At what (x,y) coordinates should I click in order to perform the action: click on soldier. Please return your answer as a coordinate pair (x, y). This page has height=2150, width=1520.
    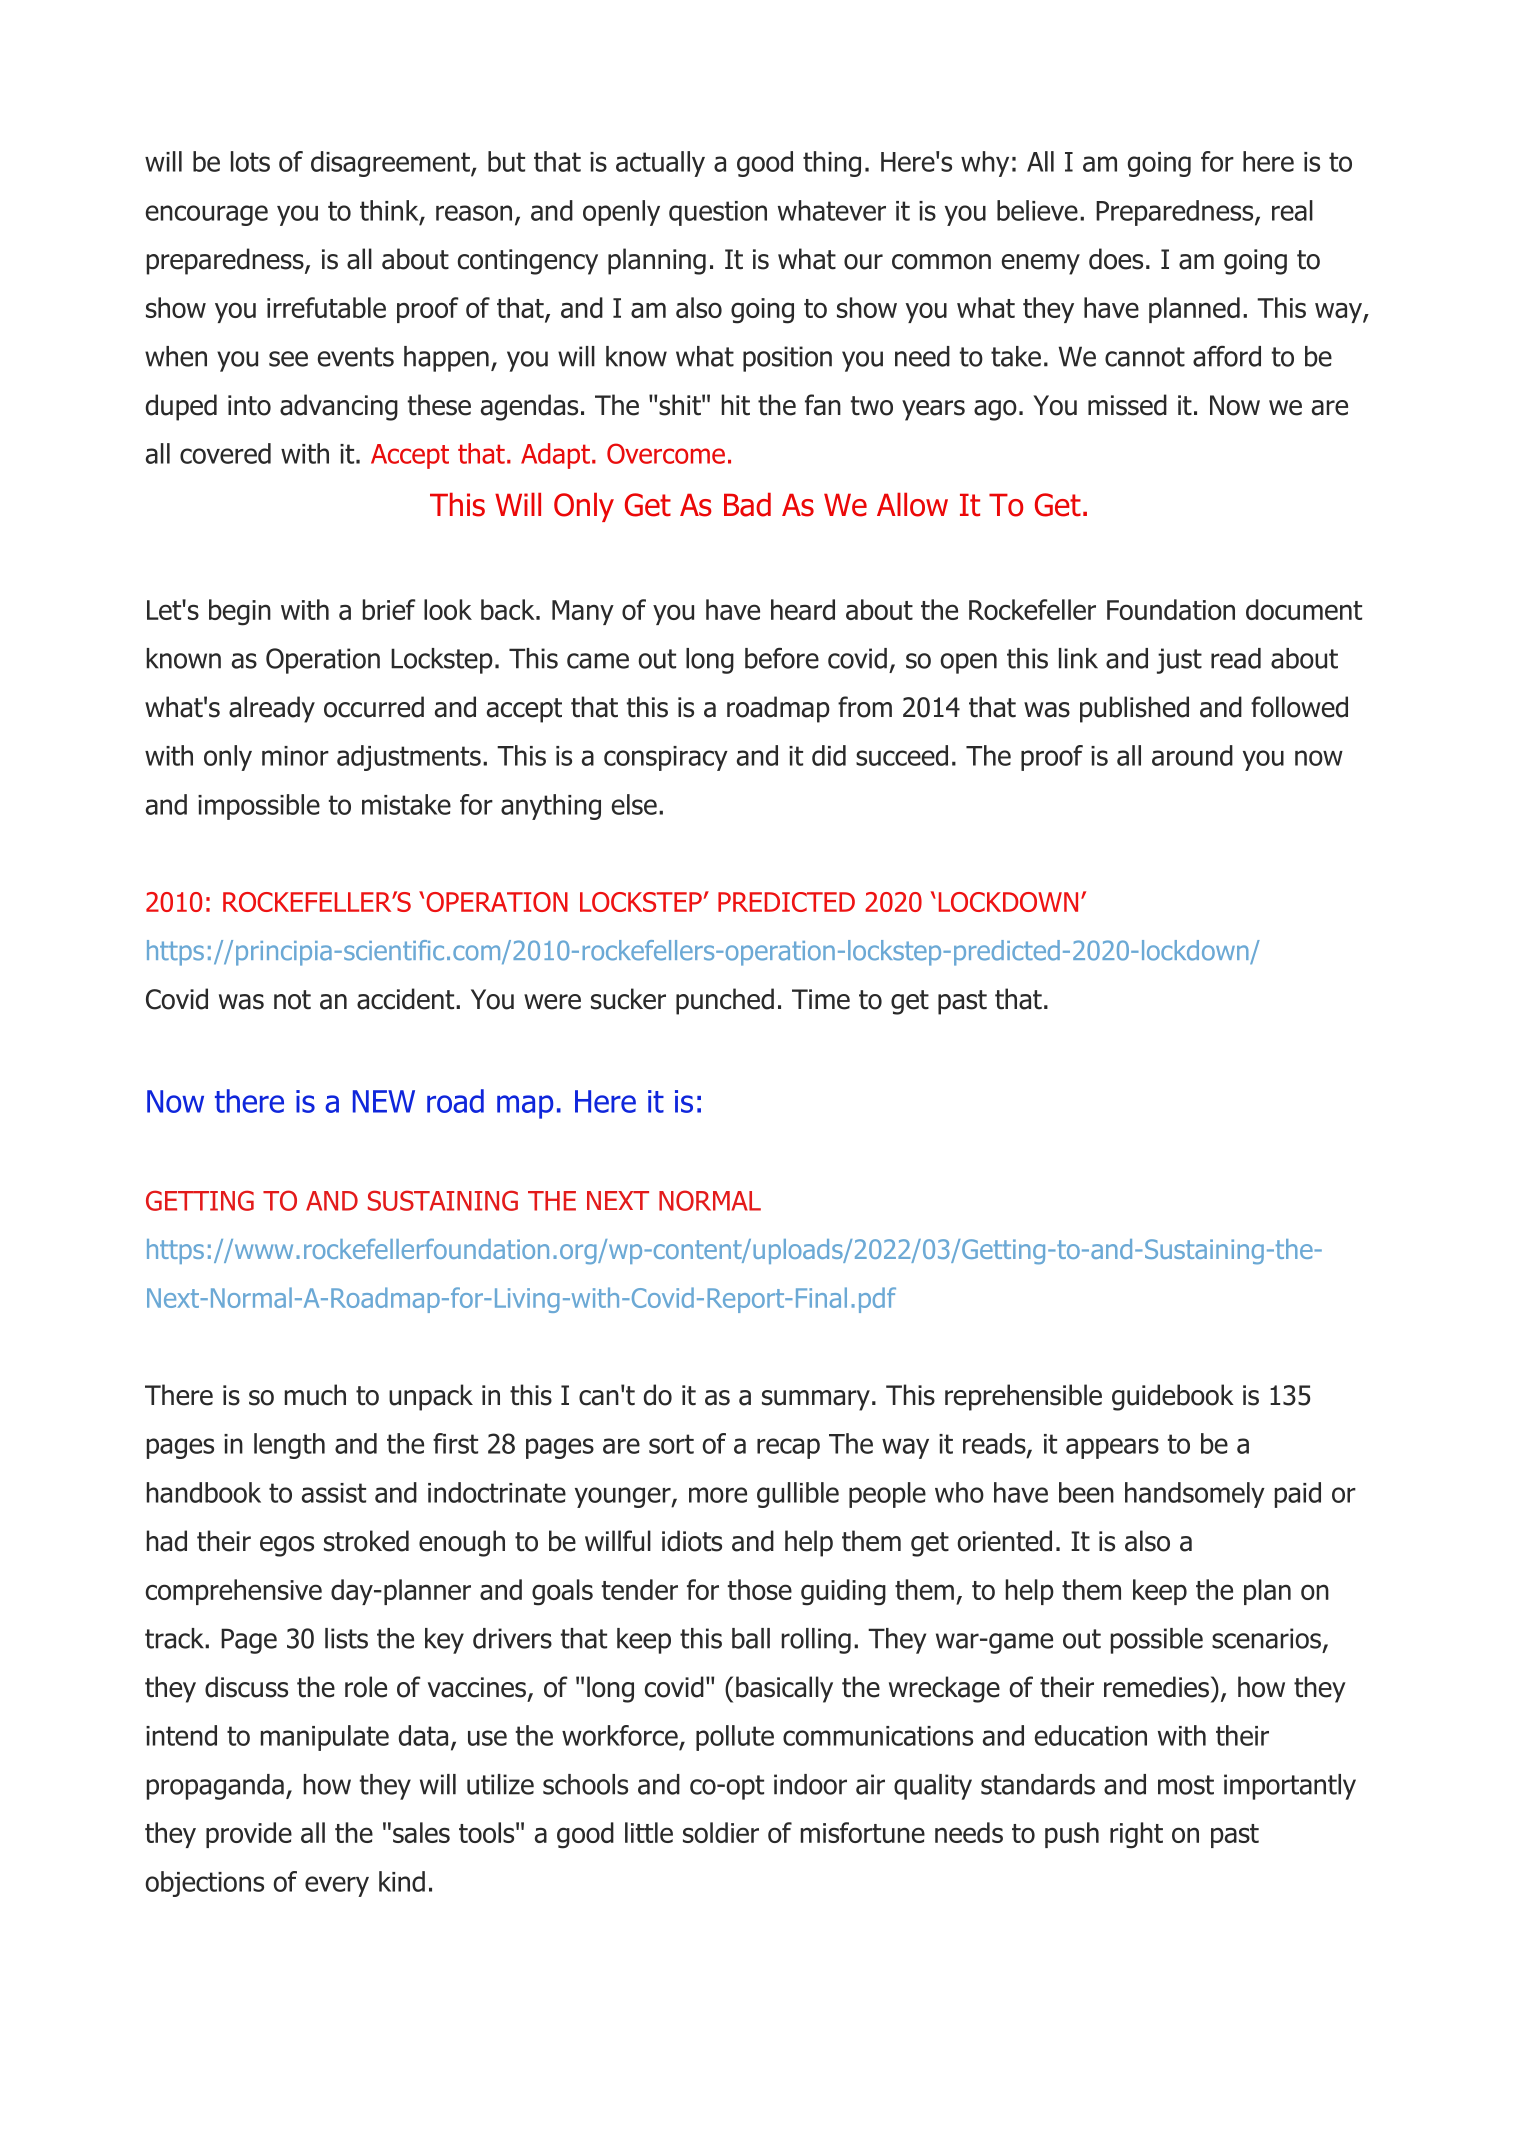
    Looking at the image, I should click on (721, 1832).
